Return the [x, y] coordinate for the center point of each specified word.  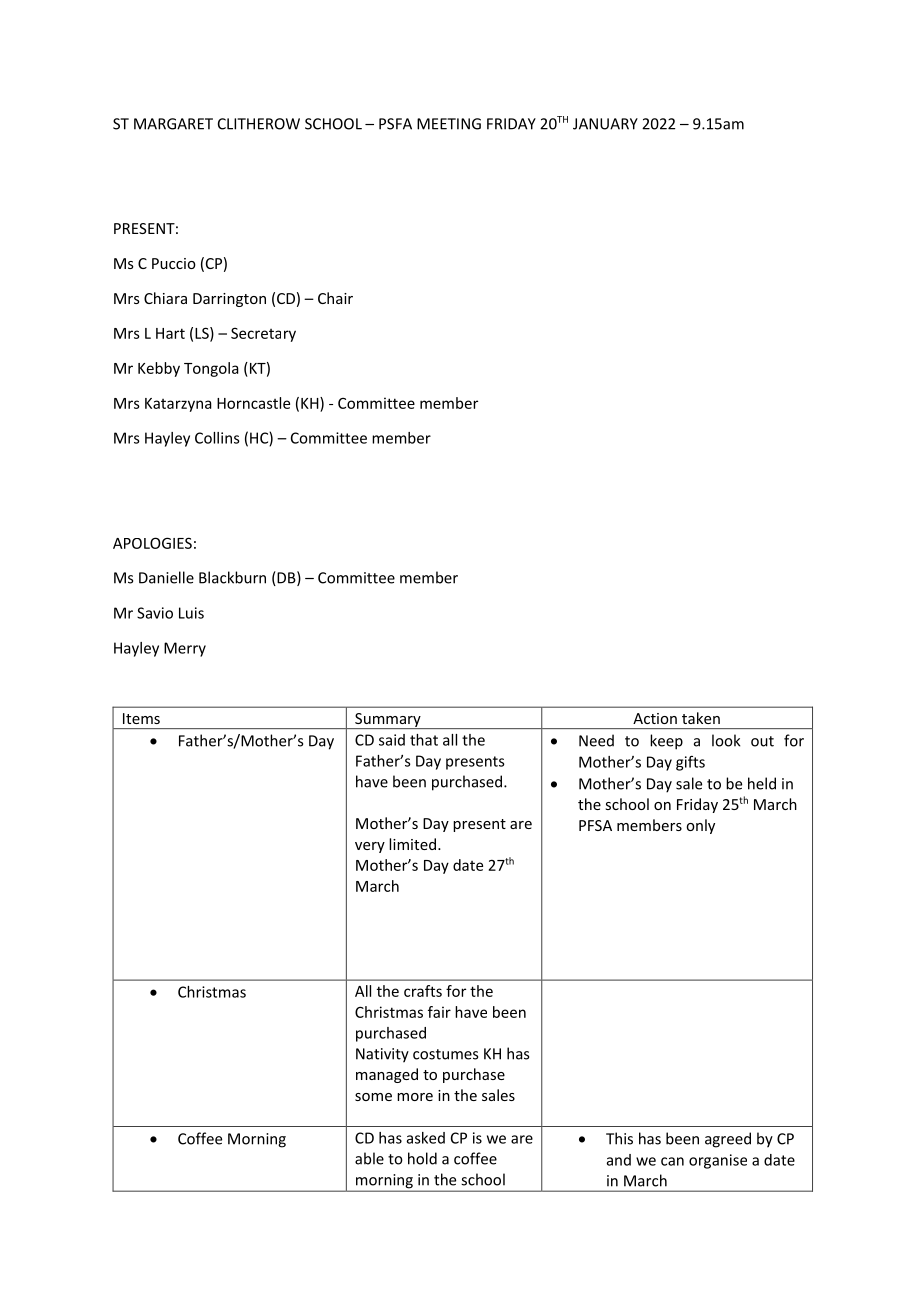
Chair [335, 298]
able [369, 1158]
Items [141, 718]
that [424, 740]
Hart [170, 333]
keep [666, 742]
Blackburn [232, 577]
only [700, 826]
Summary [388, 721]
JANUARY [605, 124]
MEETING [449, 124]
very [370, 847]
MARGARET [173, 124]
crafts [423, 991]
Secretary [263, 335]
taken [701, 718]
